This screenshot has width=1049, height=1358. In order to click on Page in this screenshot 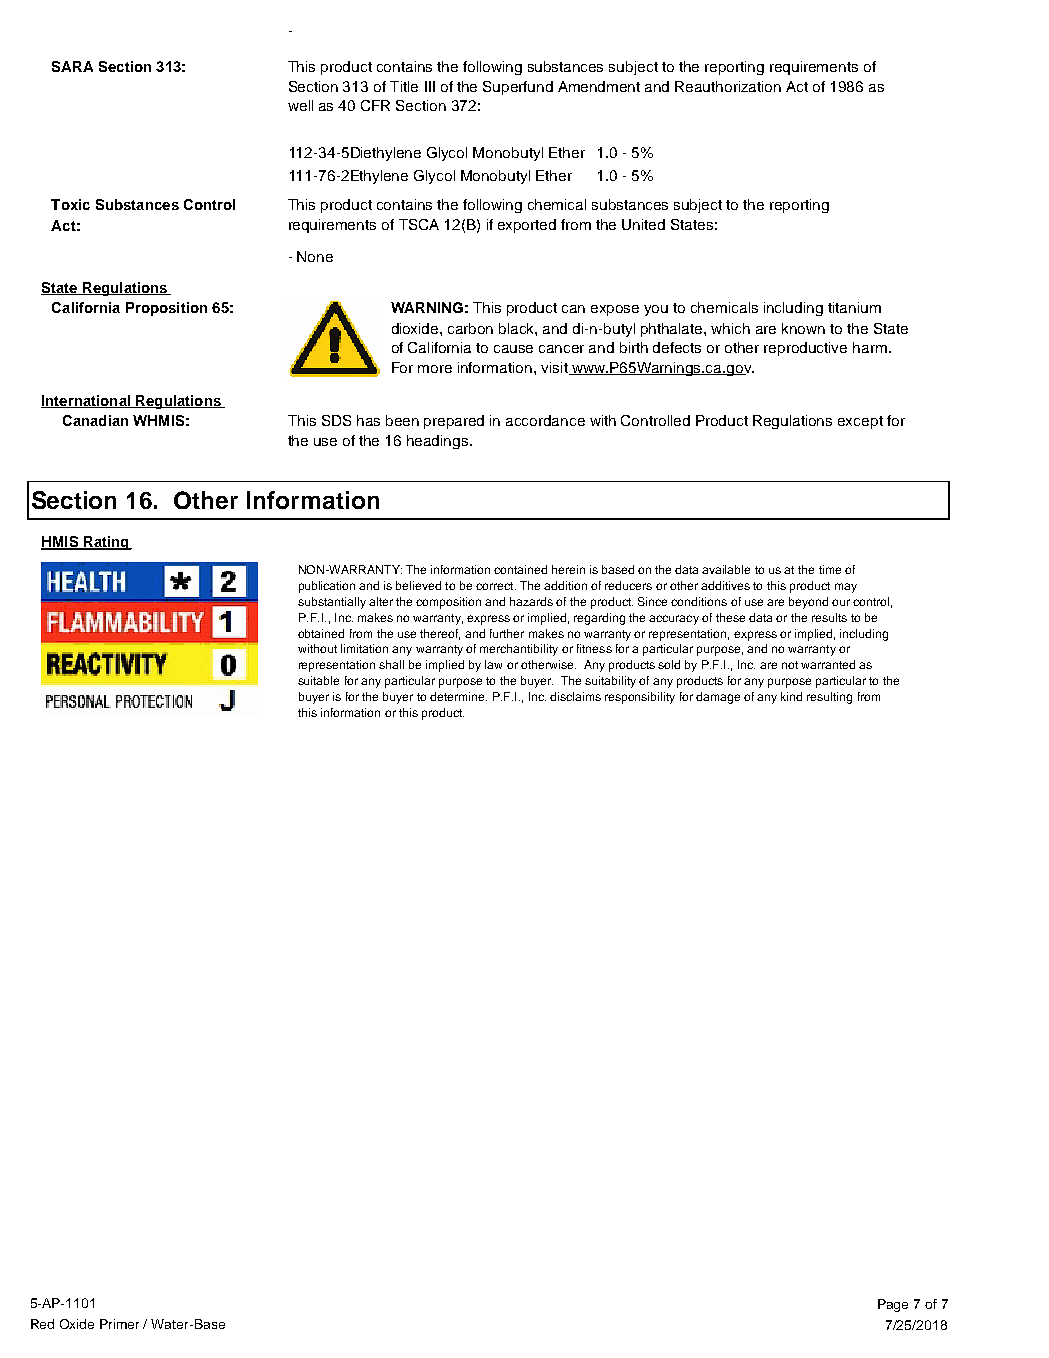, I will do `click(893, 1305)`.
